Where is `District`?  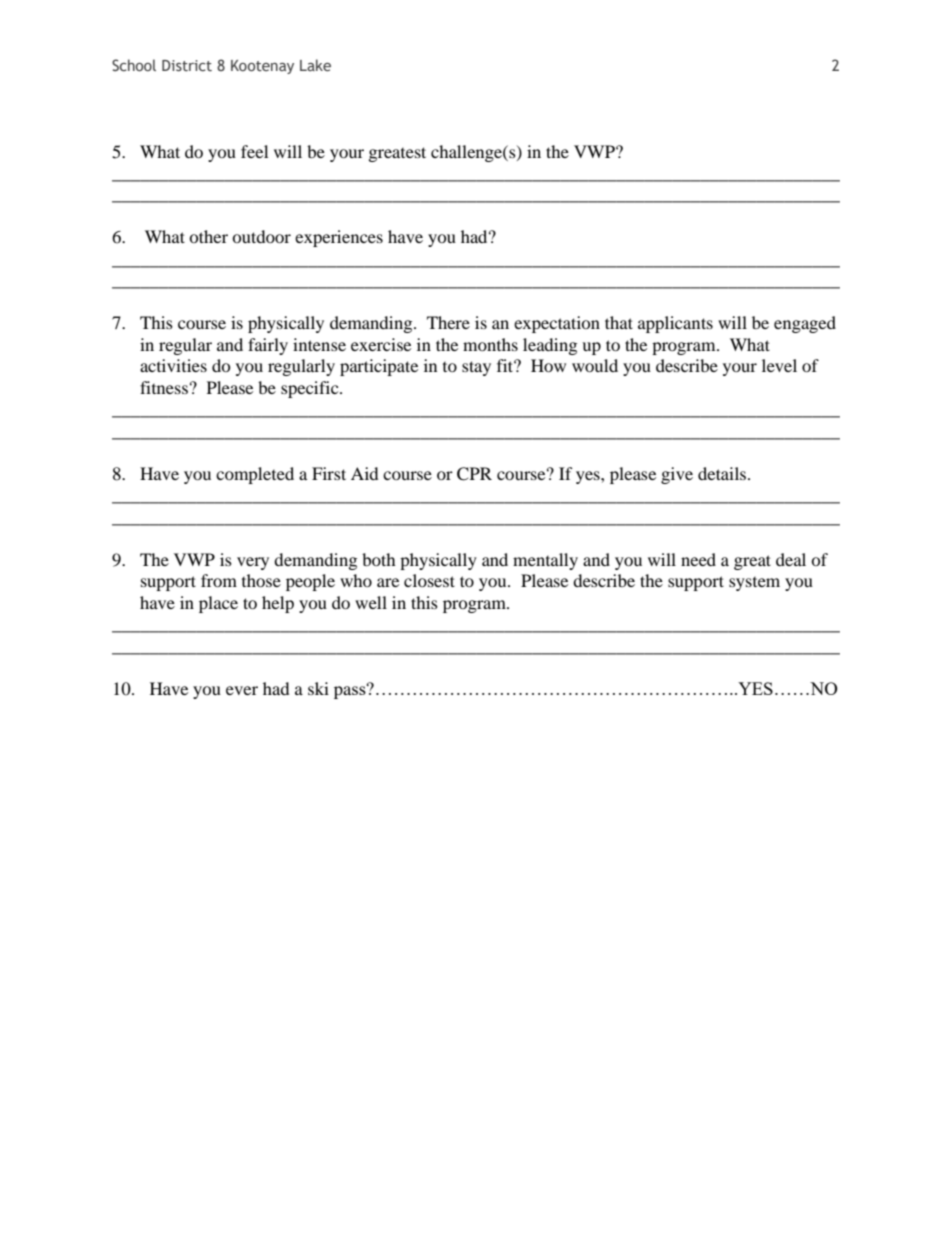 District is located at coordinates (187, 65).
